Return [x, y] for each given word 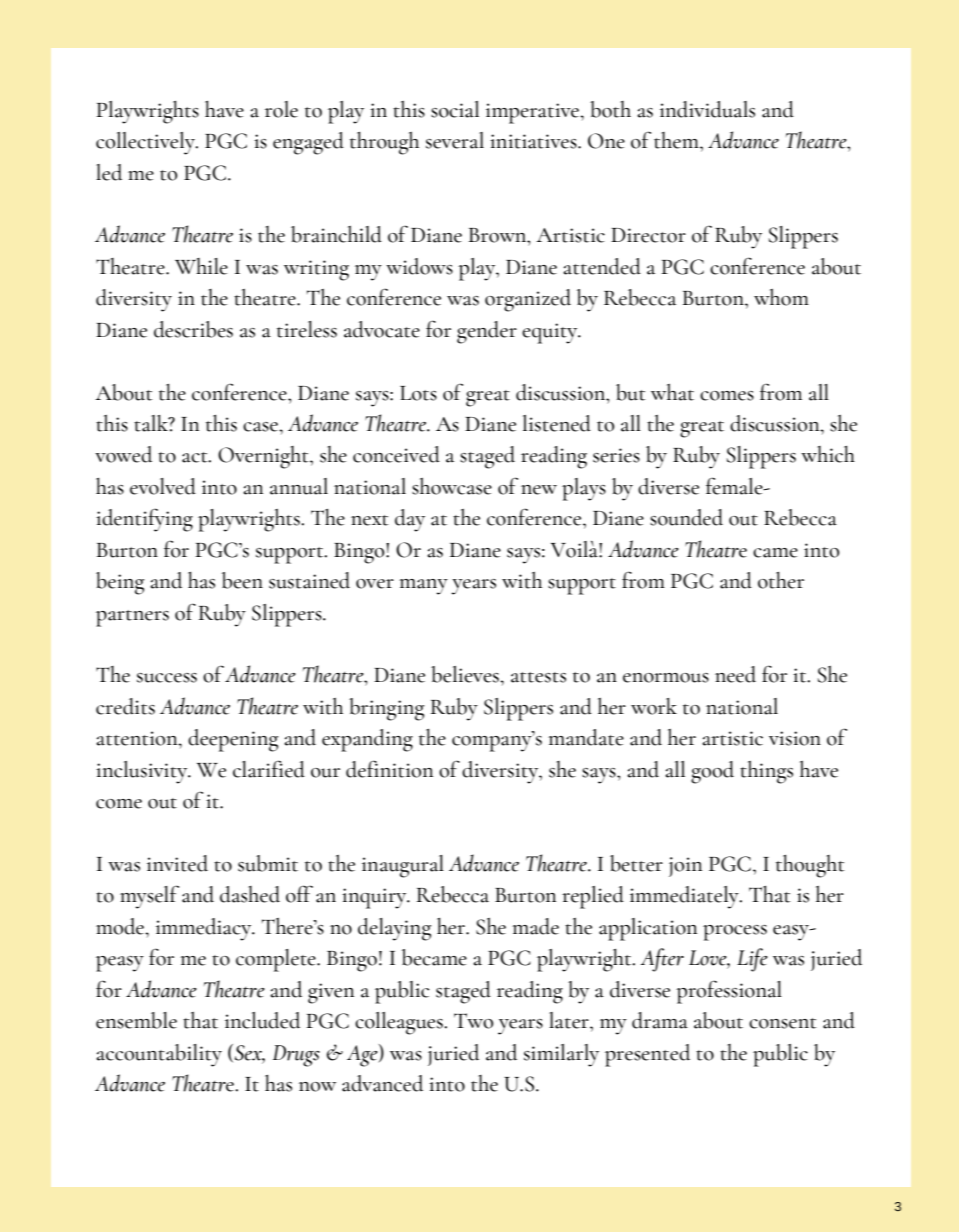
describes [193, 329]
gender [487, 332]
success [167, 678]
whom [781, 297]
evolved [163, 486]
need [735, 674]
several [455, 140]
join [685, 867]
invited [177, 863]
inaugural [403, 866]
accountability [159, 1055]
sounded [686, 517]
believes [466, 674]
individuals [707, 109]
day [410, 520]
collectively [146, 143]
